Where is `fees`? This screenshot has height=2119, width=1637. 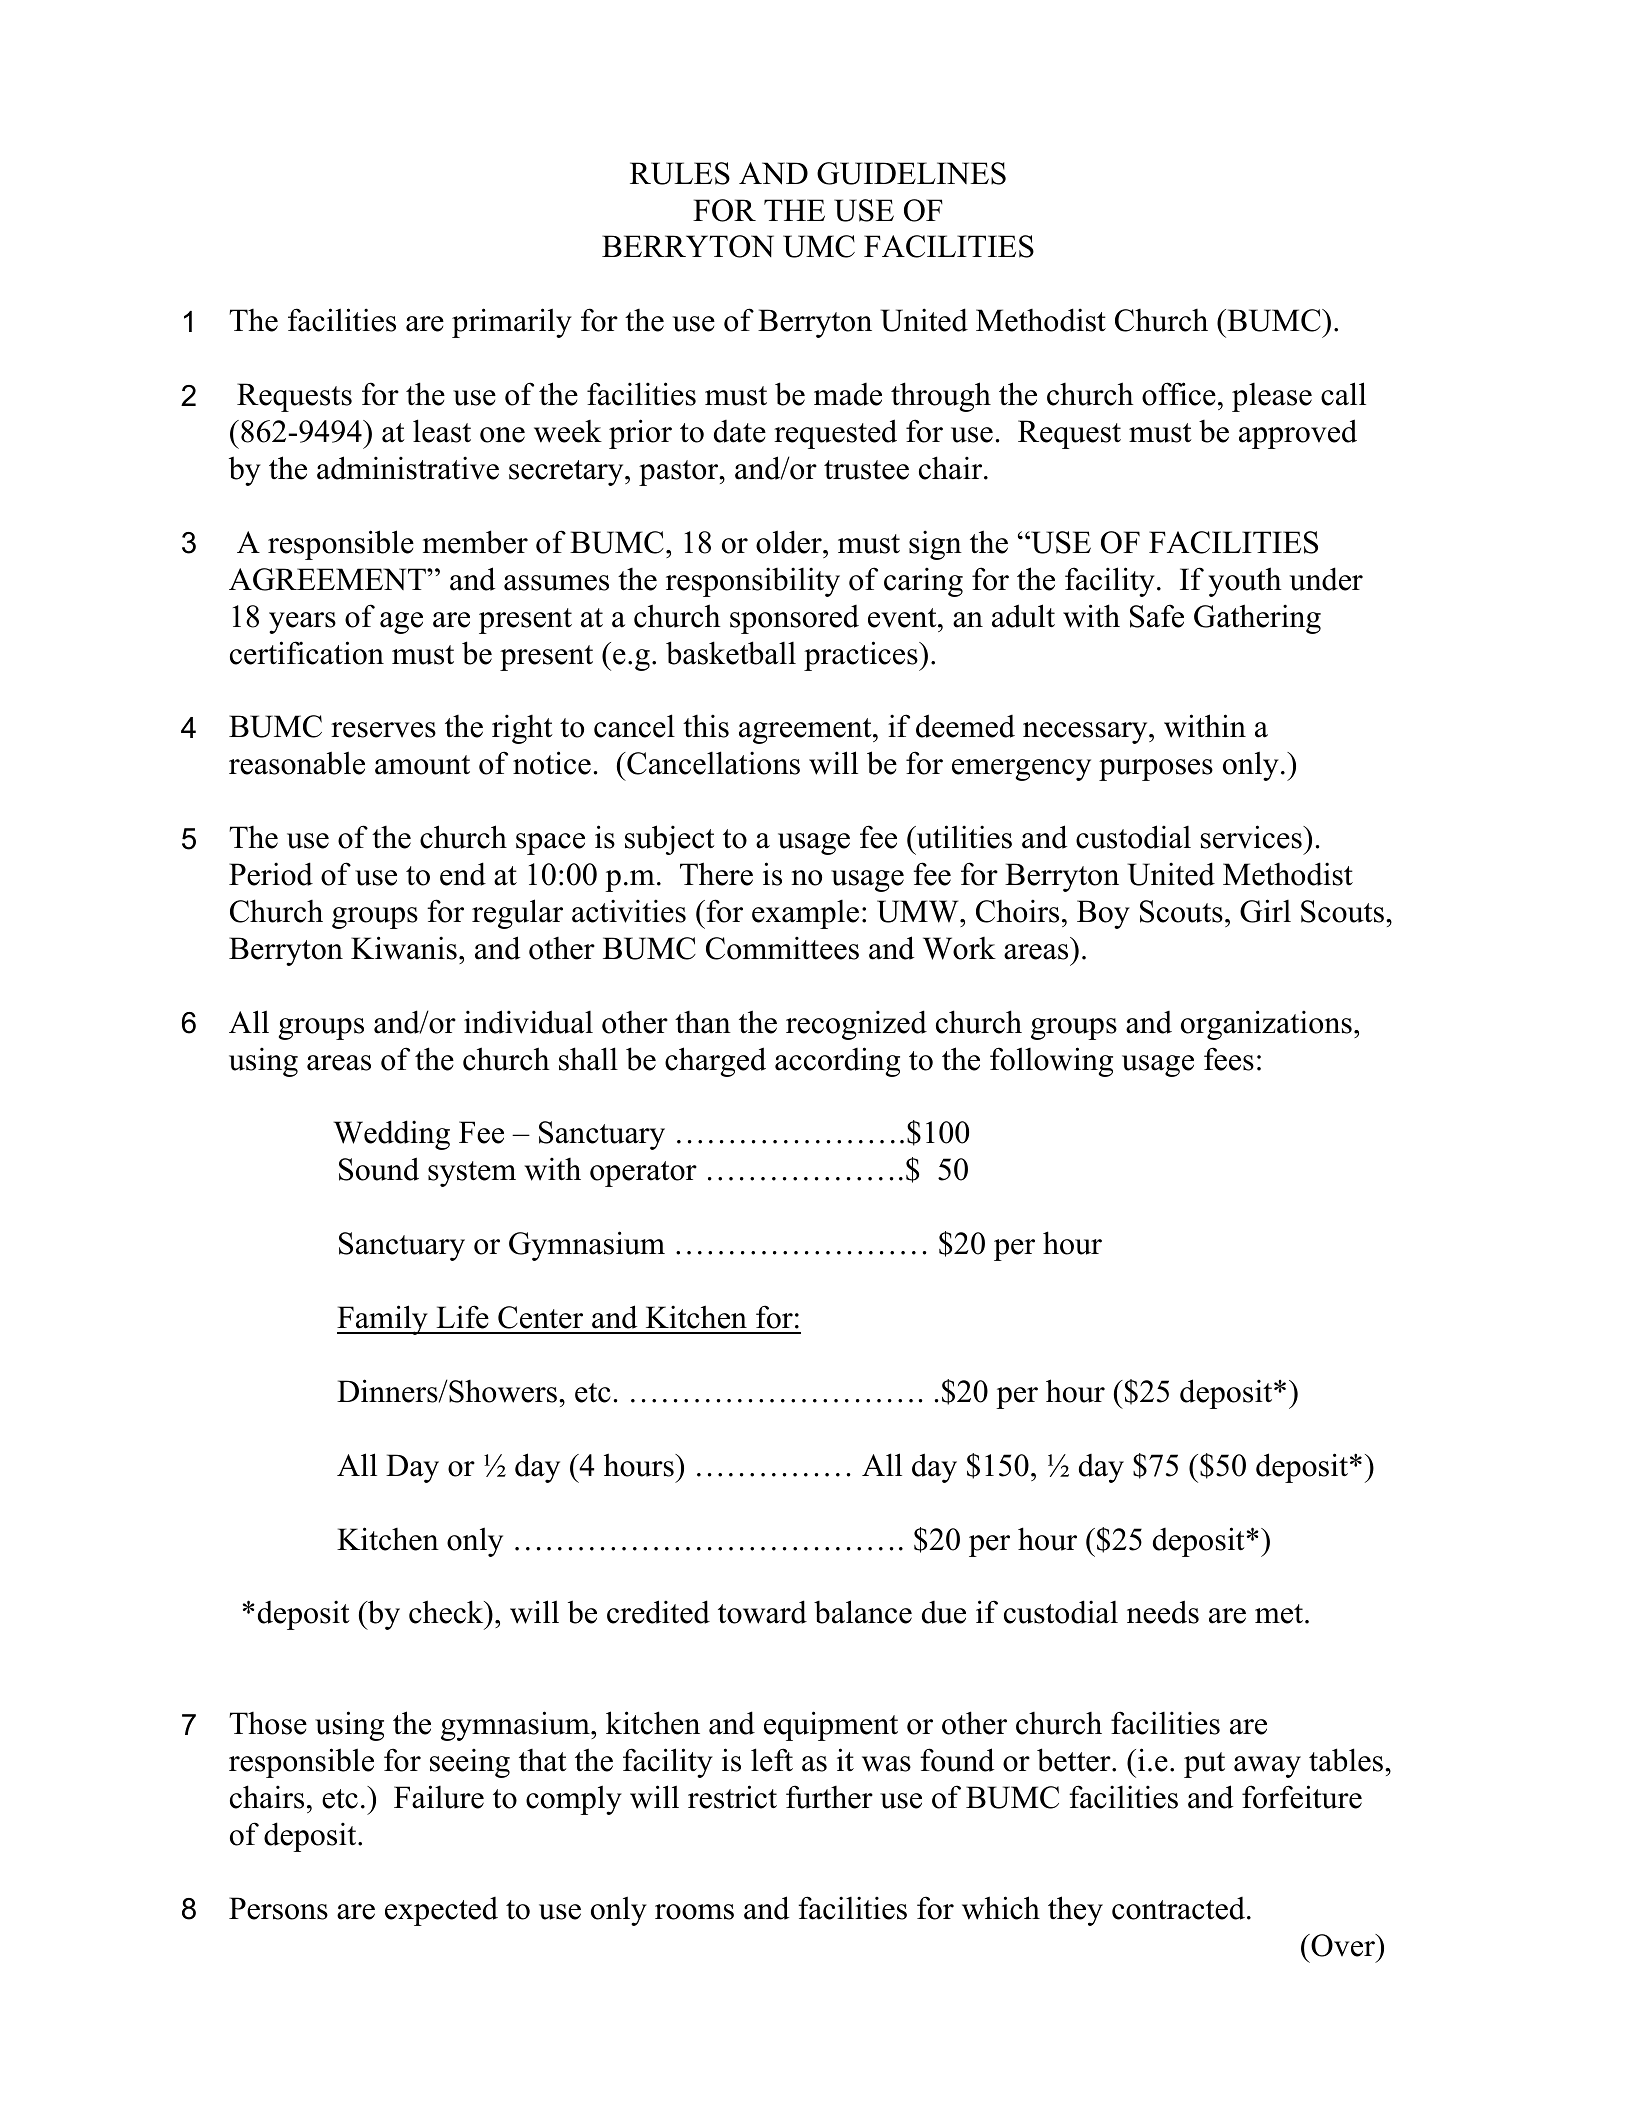 fees is located at coordinates (1229, 1059).
